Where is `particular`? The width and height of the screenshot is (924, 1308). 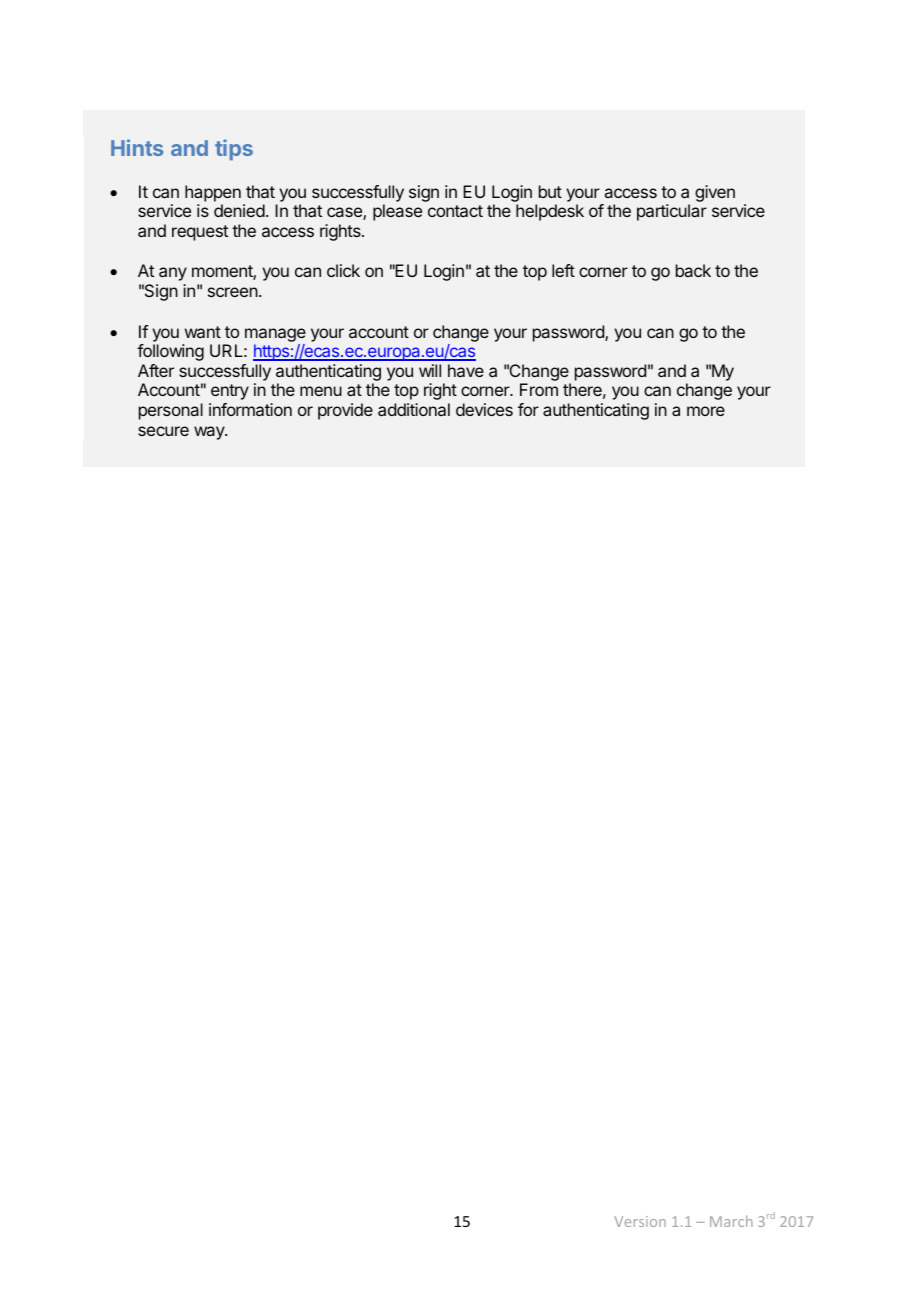
particular is located at coordinates (672, 212).
